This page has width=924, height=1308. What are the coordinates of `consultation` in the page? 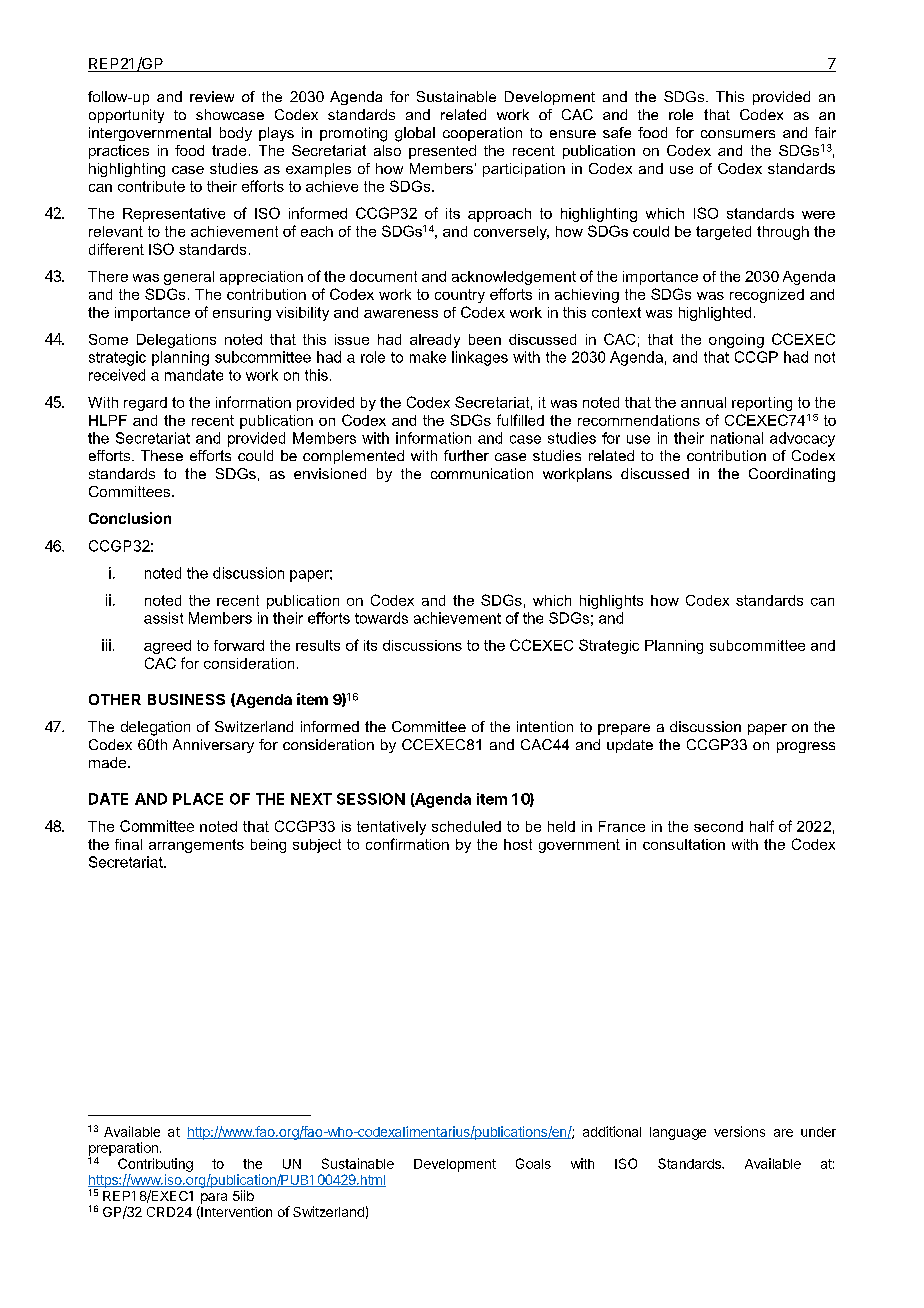 It's located at (684, 844).
